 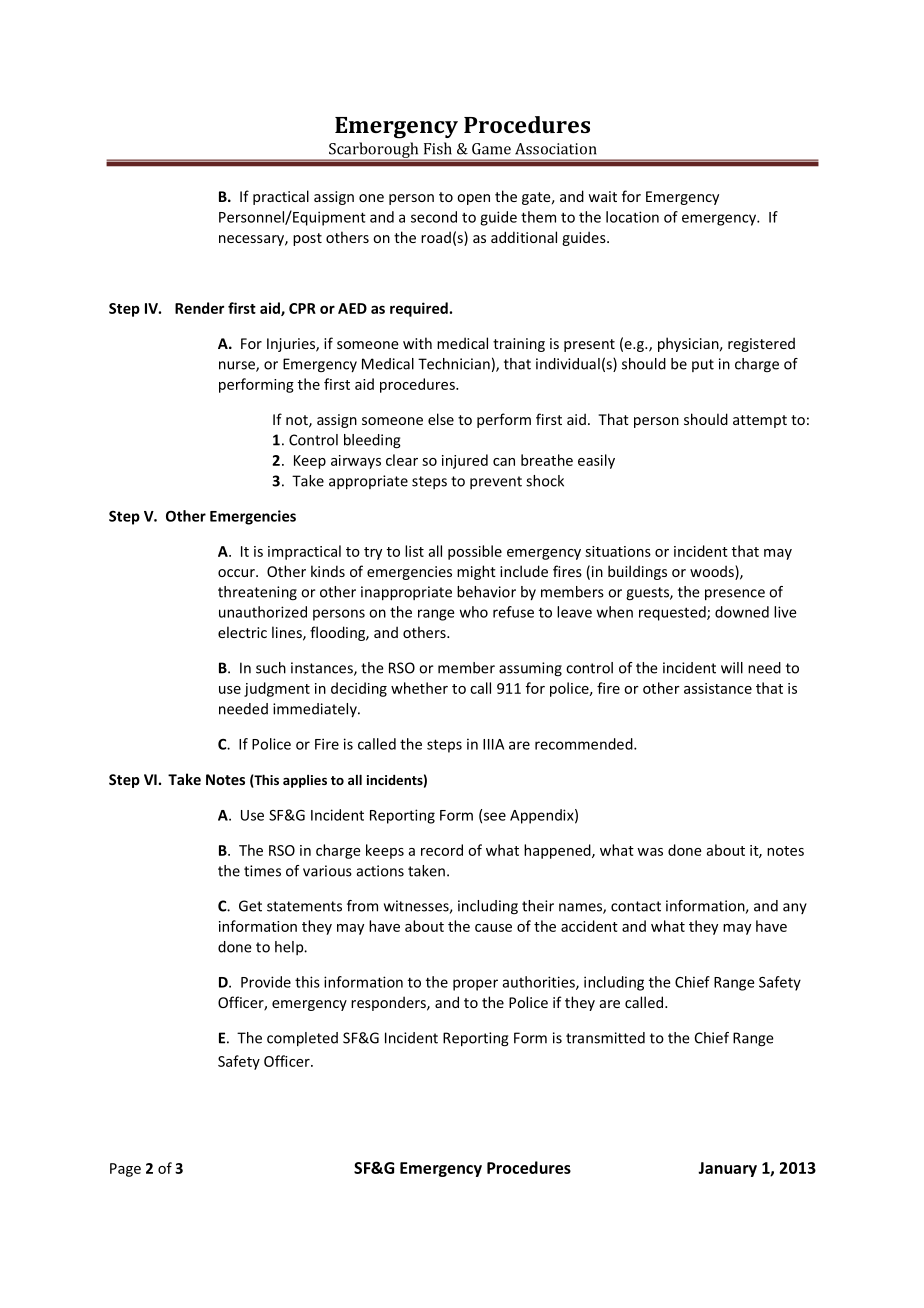 What do you see at coordinates (636, 906) in the page?
I see `contact` at bounding box center [636, 906].
